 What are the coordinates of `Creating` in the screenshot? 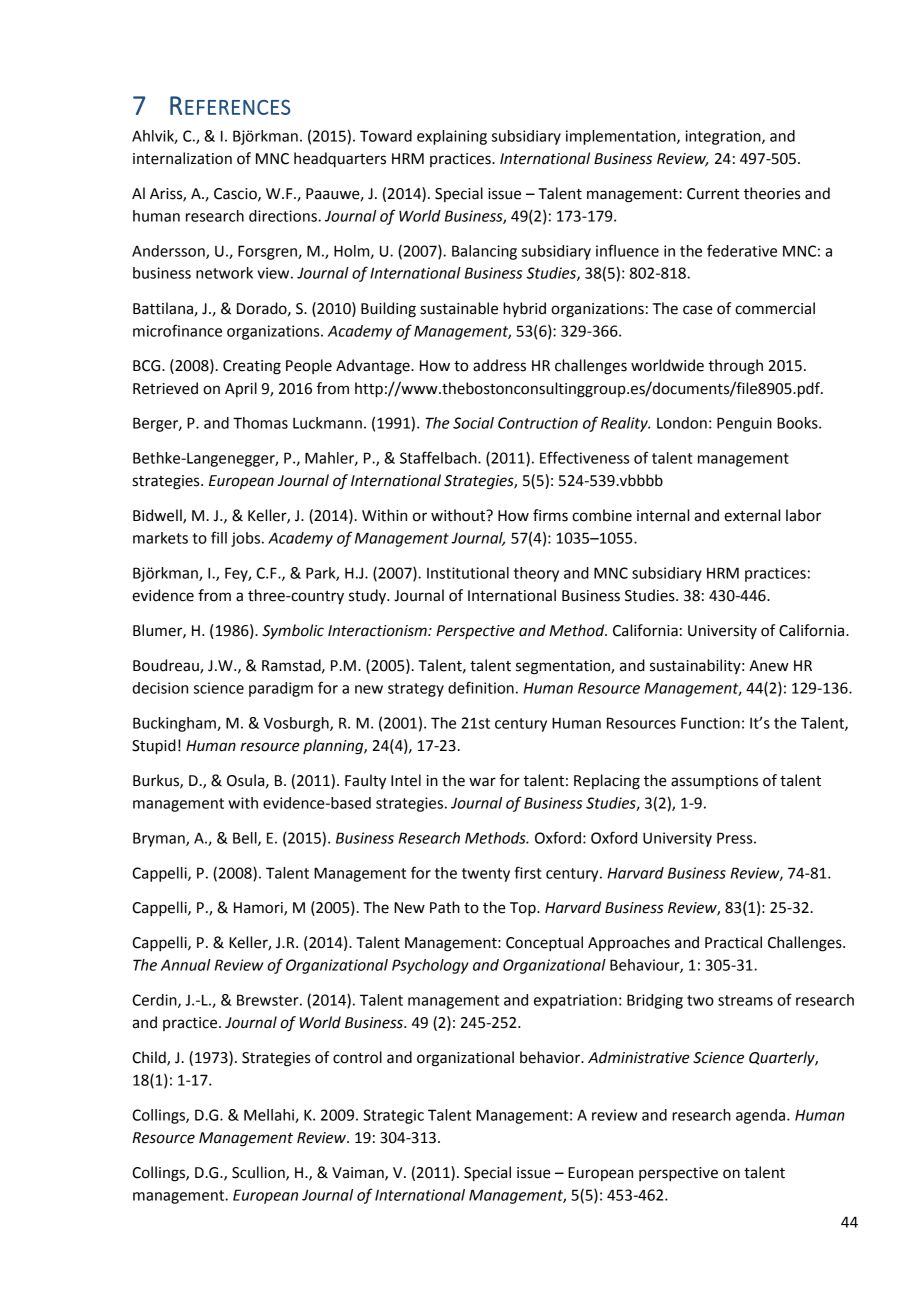 It's located at (252, 367).
